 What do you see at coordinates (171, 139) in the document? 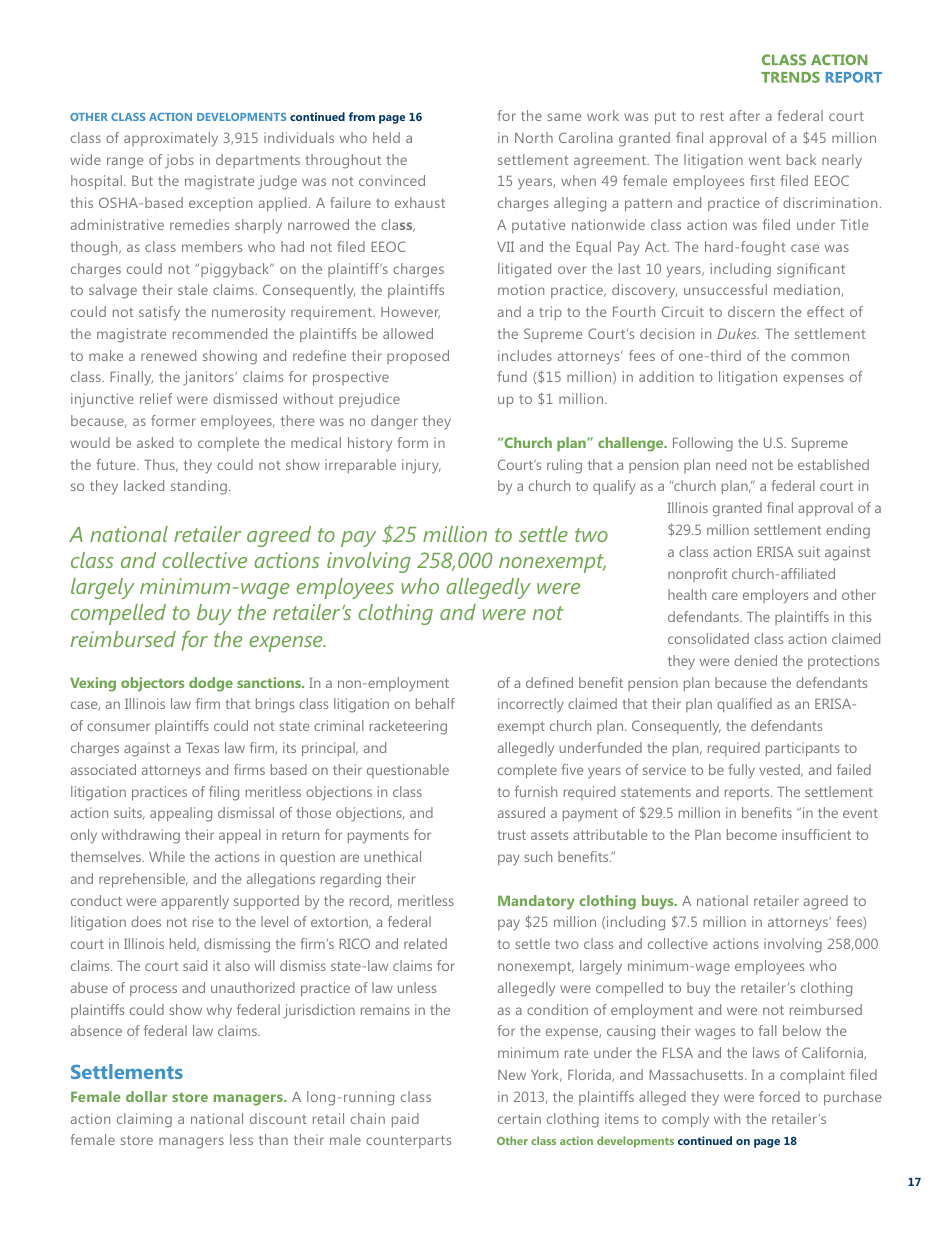
I see `approximately` at bounding box center [171, 139].
